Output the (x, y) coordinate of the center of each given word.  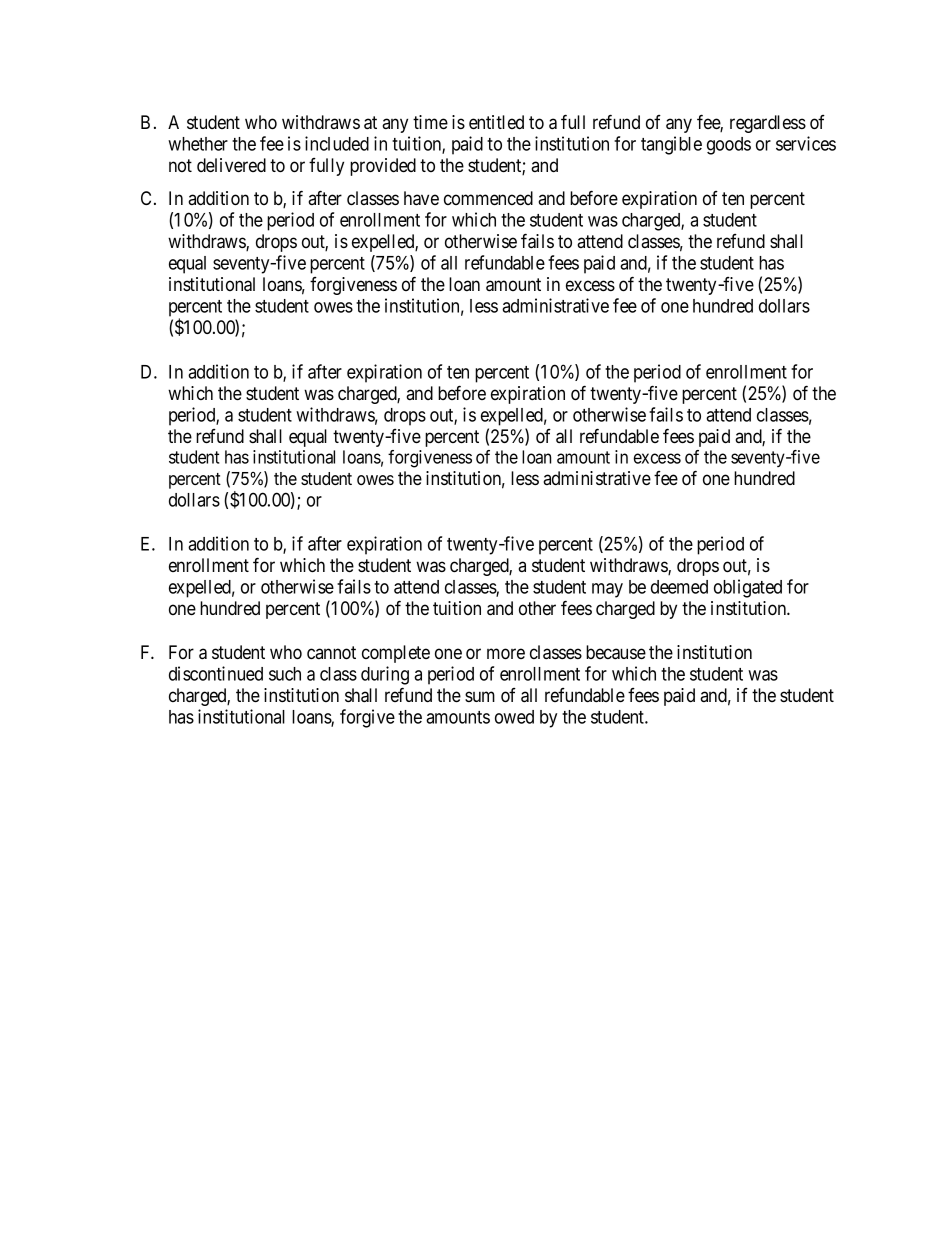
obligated (748, 588)
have (421, 198)
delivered (231, 165)
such (285, 674)
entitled (496, 122)
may (607, 590)
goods (729, 146)
